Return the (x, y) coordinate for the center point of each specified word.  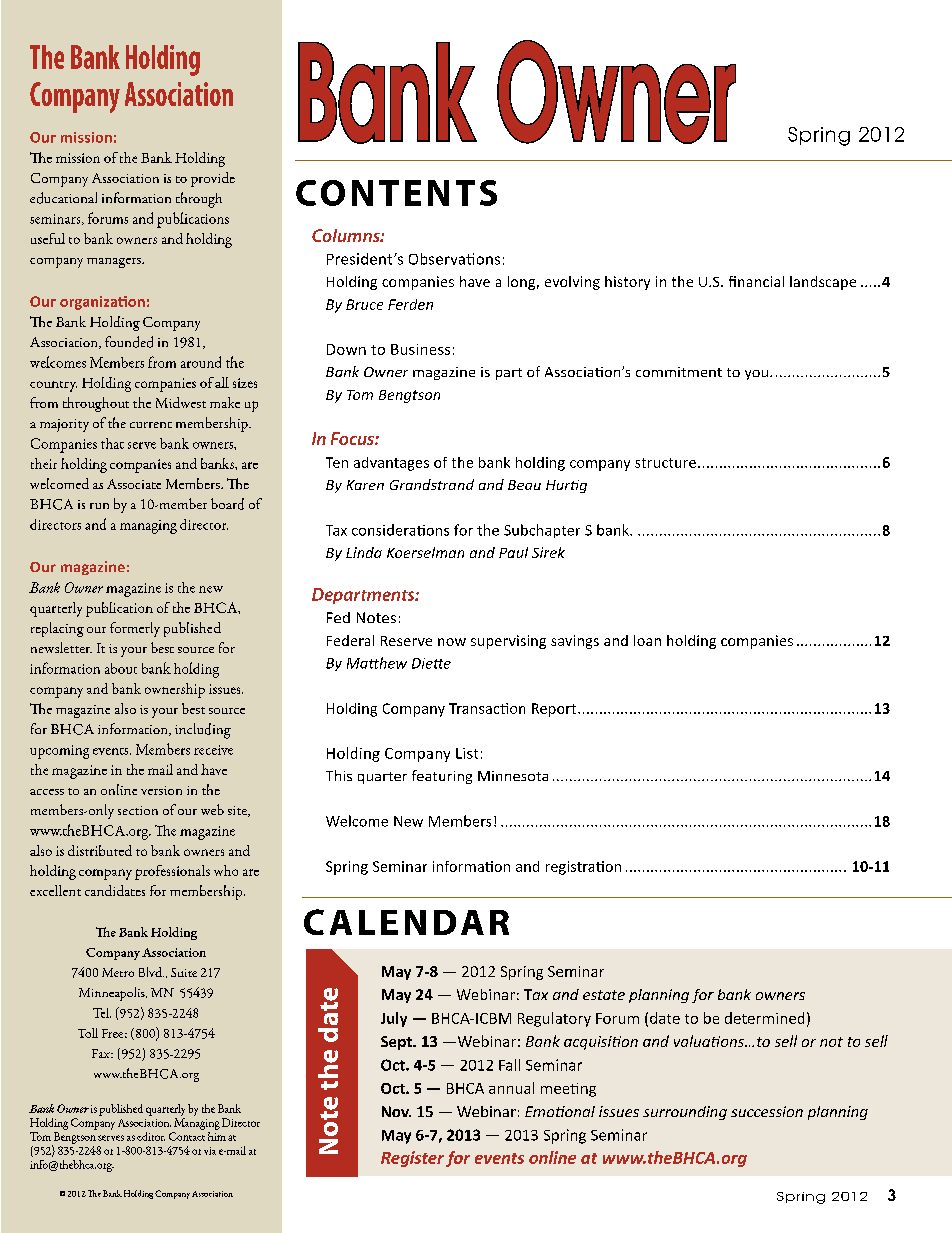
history (627, 283)
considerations (400, 530)
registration (583, 868)
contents (396, 193)
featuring (442, 777)
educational (63, 198)
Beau (524, 485)
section (138, 810)
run (99, 506)
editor (151, 1136)
